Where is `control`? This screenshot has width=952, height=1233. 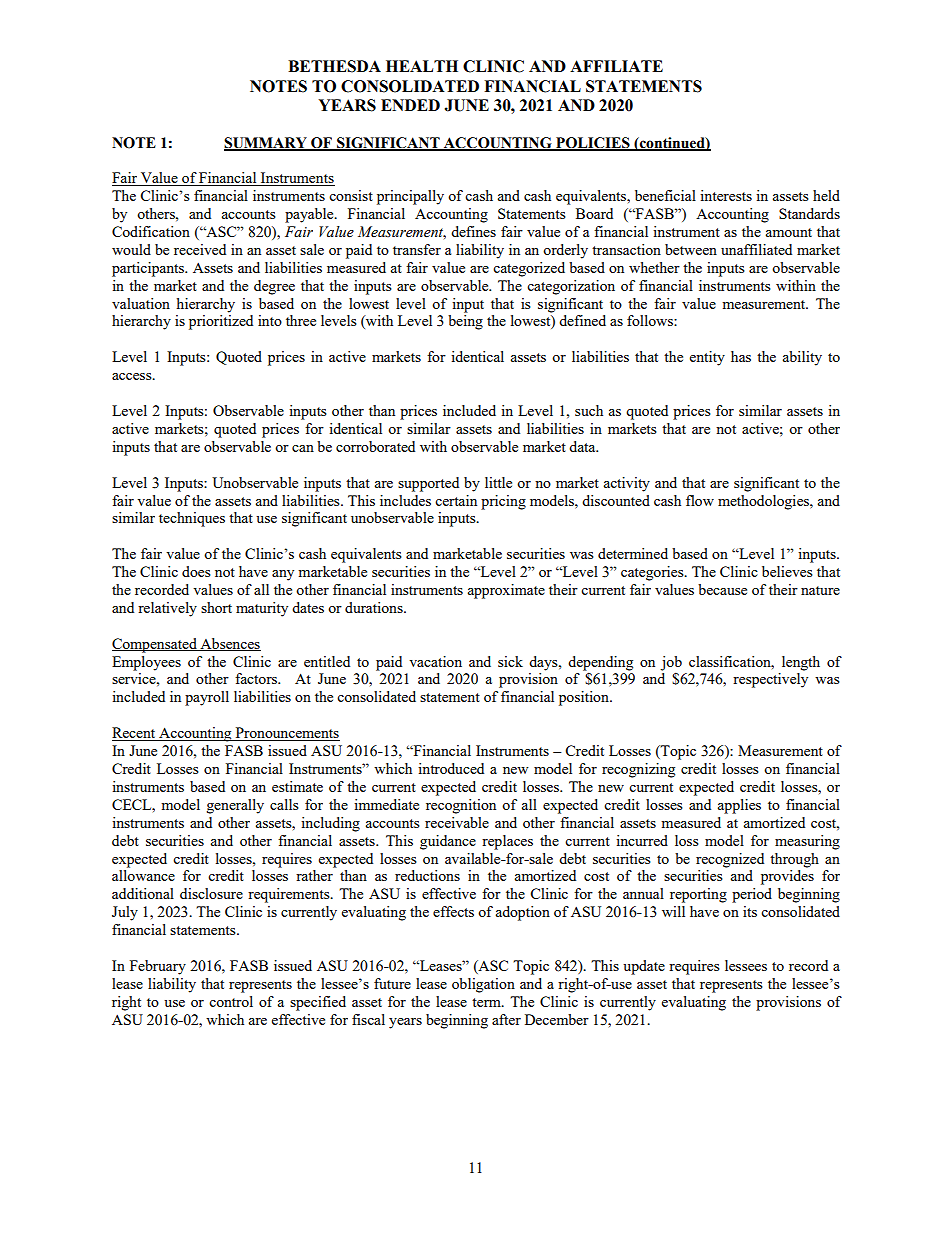
control is located at coordinates (231, 1001).
